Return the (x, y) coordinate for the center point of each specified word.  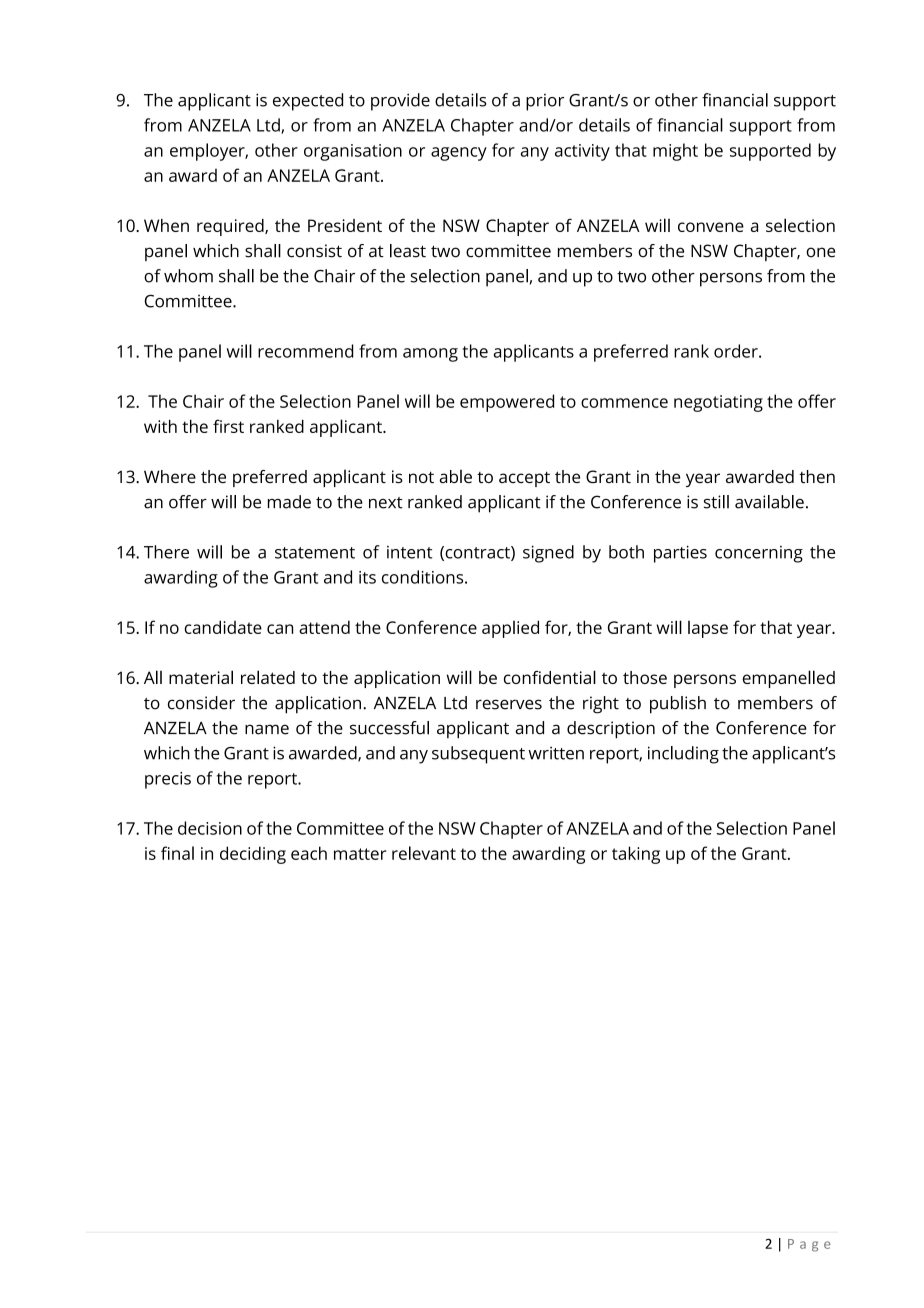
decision (210, 828)
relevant (424, 853)
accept (524, 479)
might (675, 152)
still (716, 502)
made (289, 502)
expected (308, 102)
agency (459, 154)
